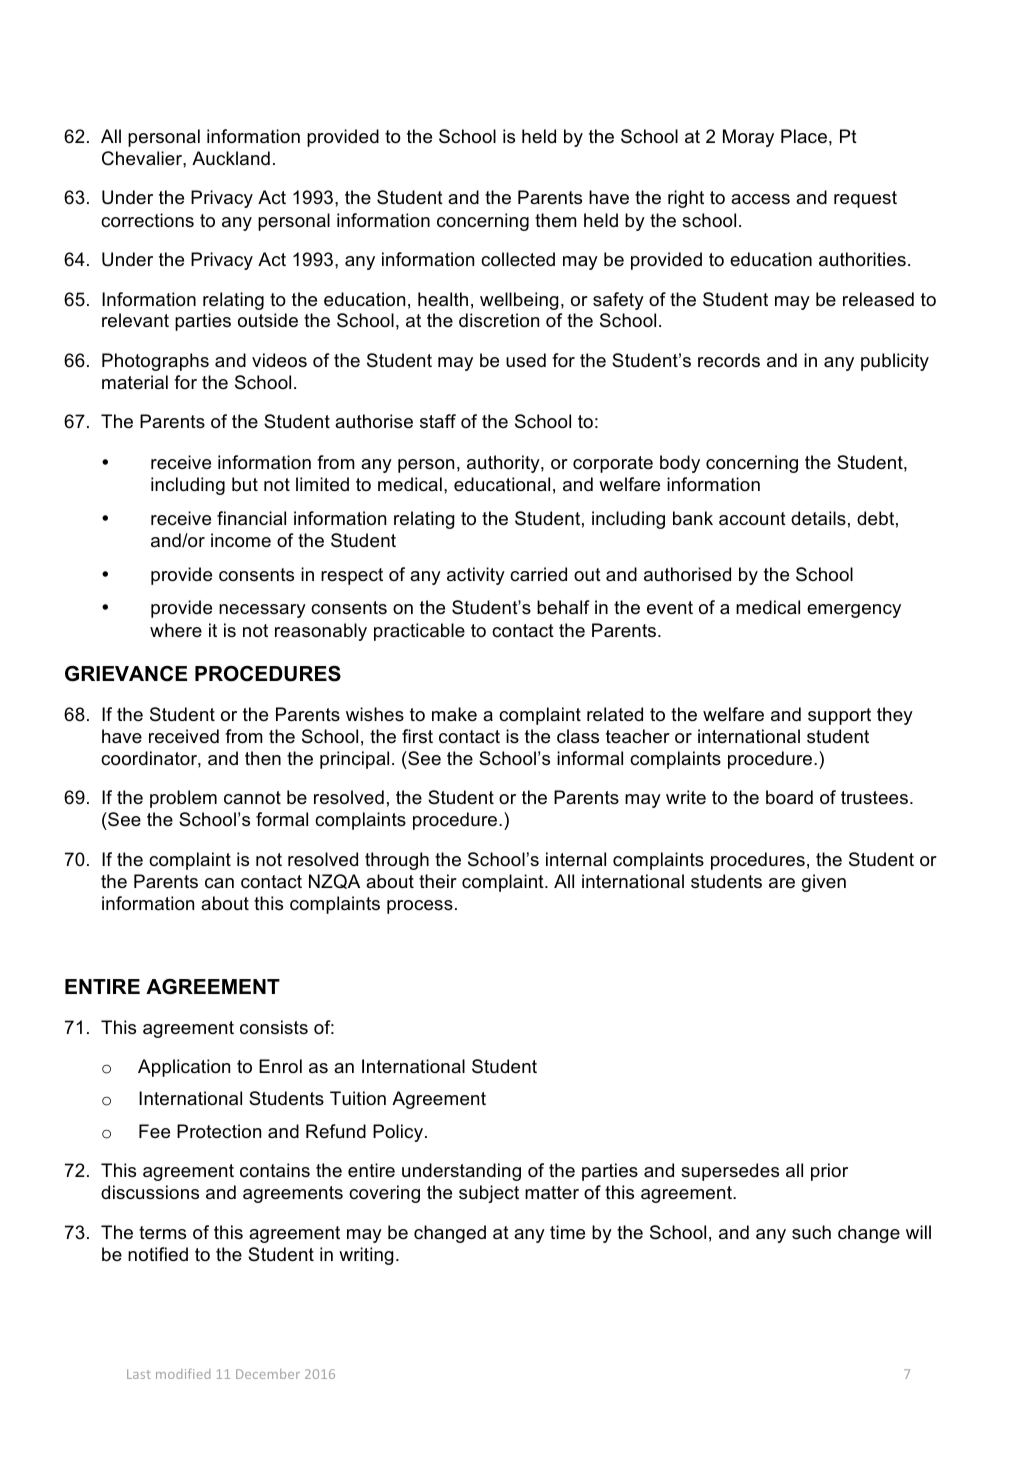  I want to click on then, so click(263, 758).
